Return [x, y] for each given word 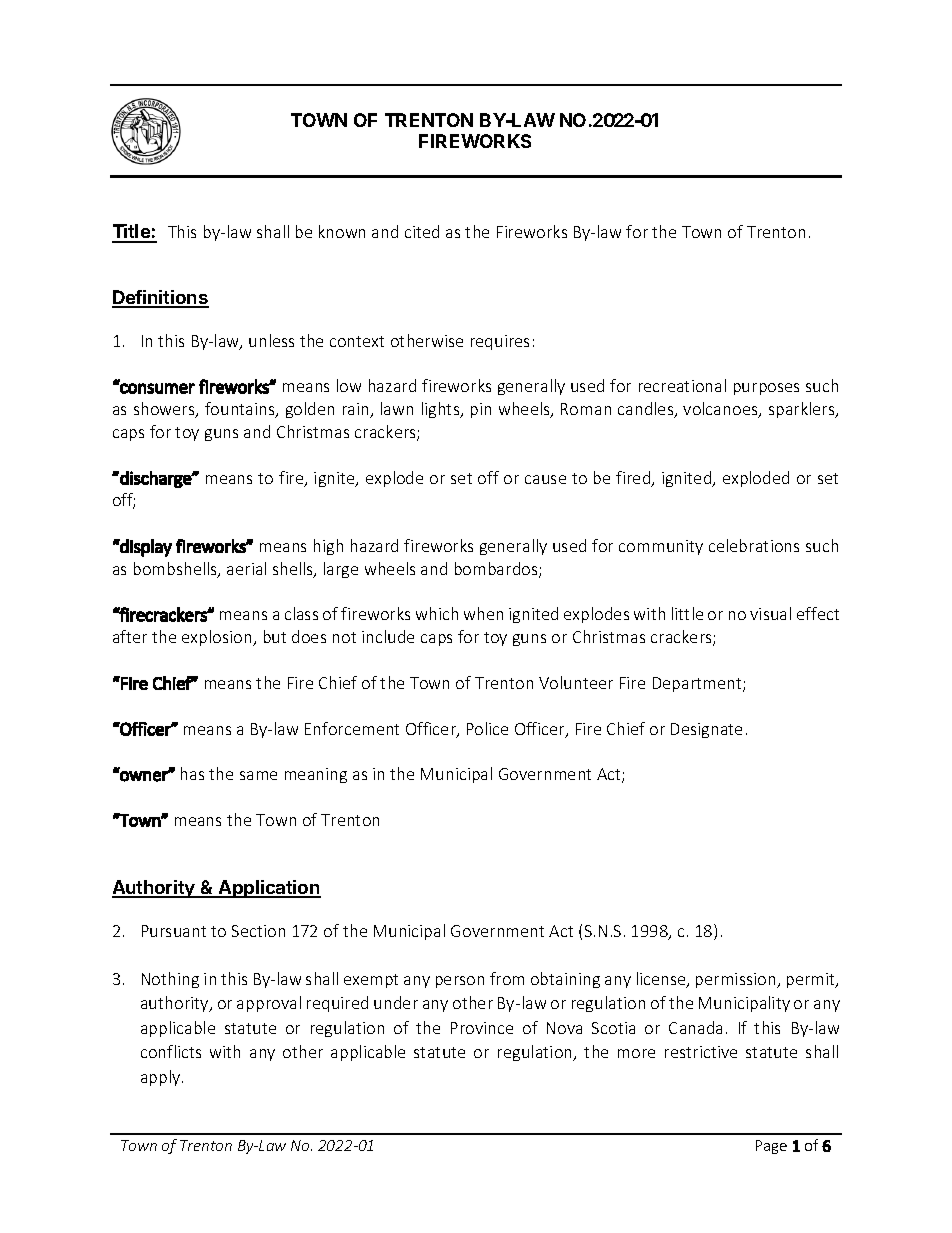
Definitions [160, 298]
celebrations [754, 545]
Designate [706, 730]
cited [422, 231]
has [192, 773]
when [483, 613]
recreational [682, 385]
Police [487, 728]
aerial [246, 568]
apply [162, 1078]
